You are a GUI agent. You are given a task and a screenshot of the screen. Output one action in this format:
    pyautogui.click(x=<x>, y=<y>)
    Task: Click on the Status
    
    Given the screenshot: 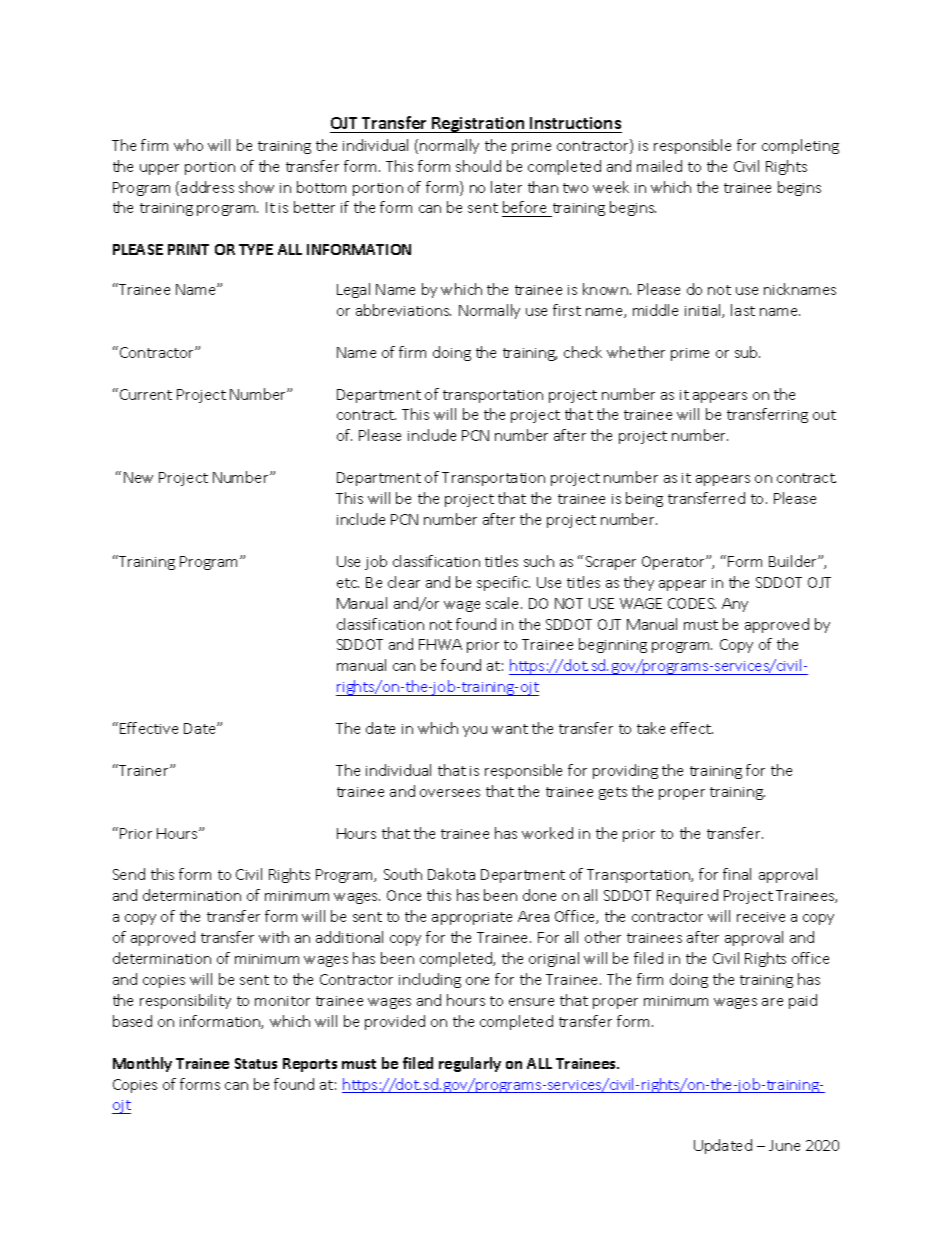 What is the action you would take?
    pyautogui.click(x=256, y=1063)
